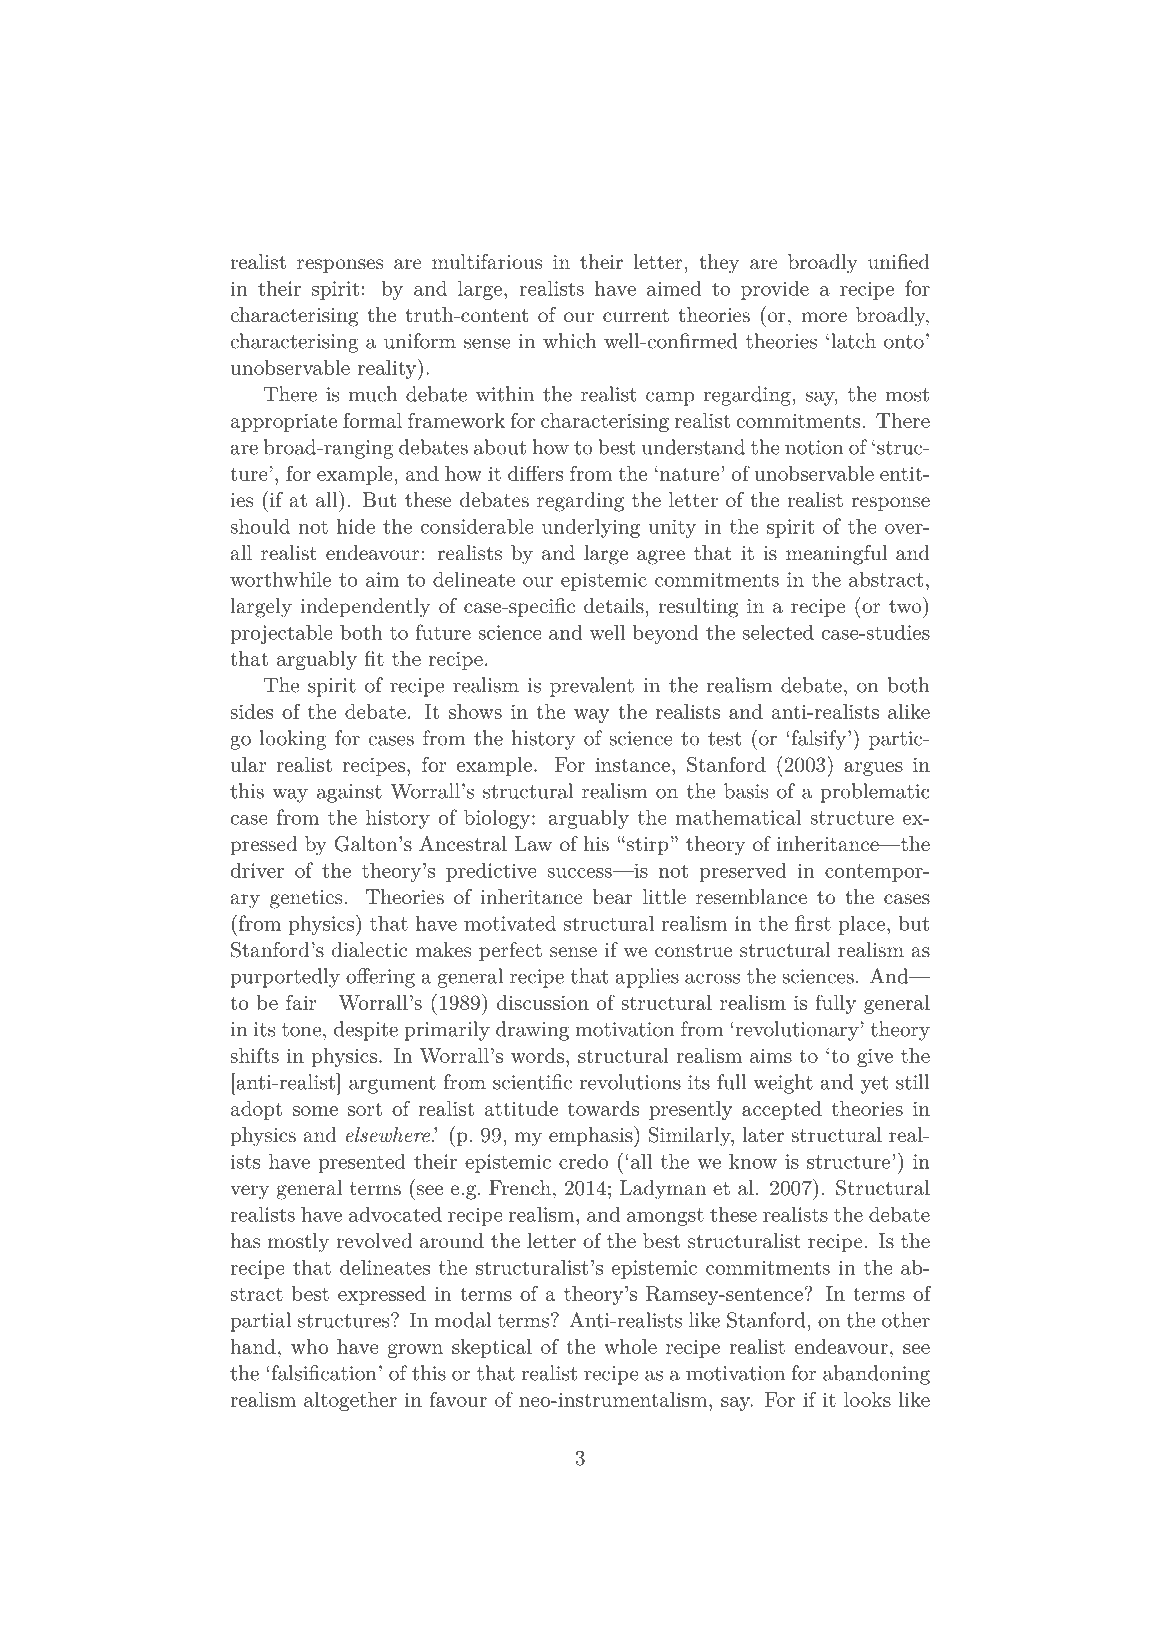 The width and height of the image is (1162, 1644). What do you see at coordinates (420, 341) in the image?
I see `uniform` at bounding box center [420, 341].
